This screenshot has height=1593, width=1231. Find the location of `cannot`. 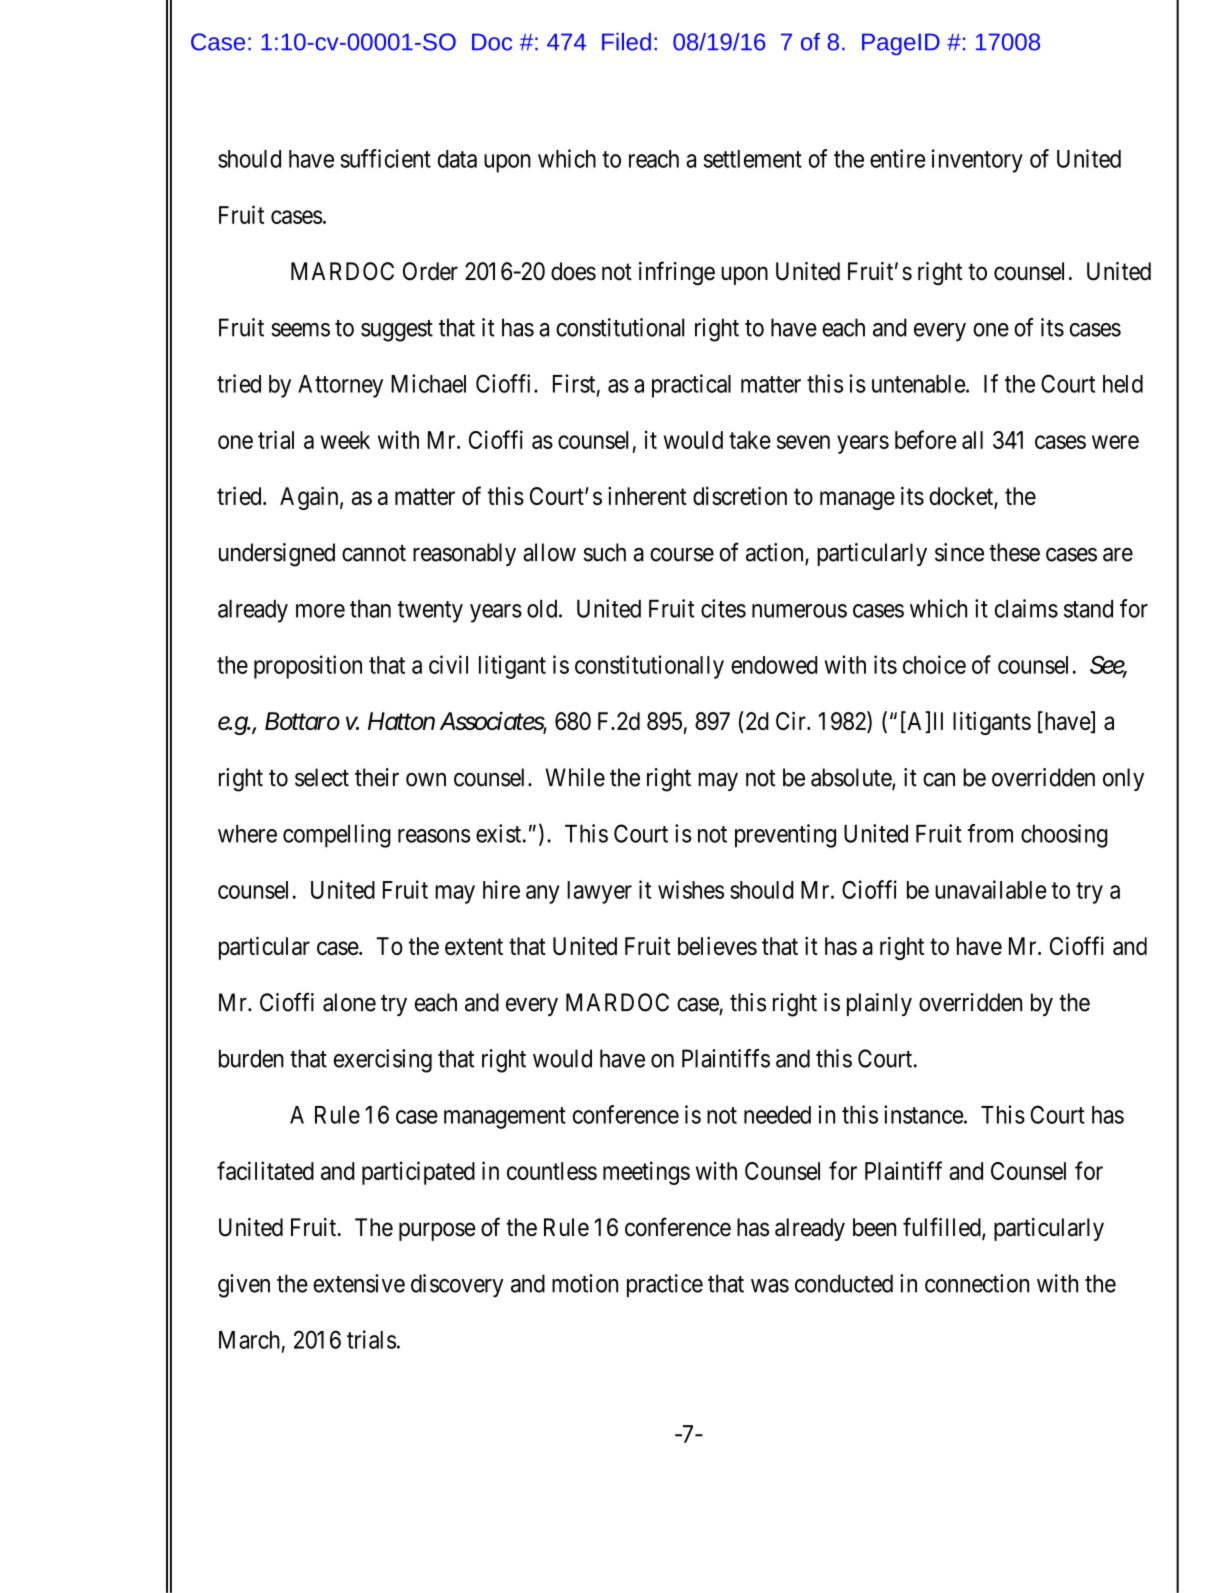

cannot is located at coordinates (374, 553).
